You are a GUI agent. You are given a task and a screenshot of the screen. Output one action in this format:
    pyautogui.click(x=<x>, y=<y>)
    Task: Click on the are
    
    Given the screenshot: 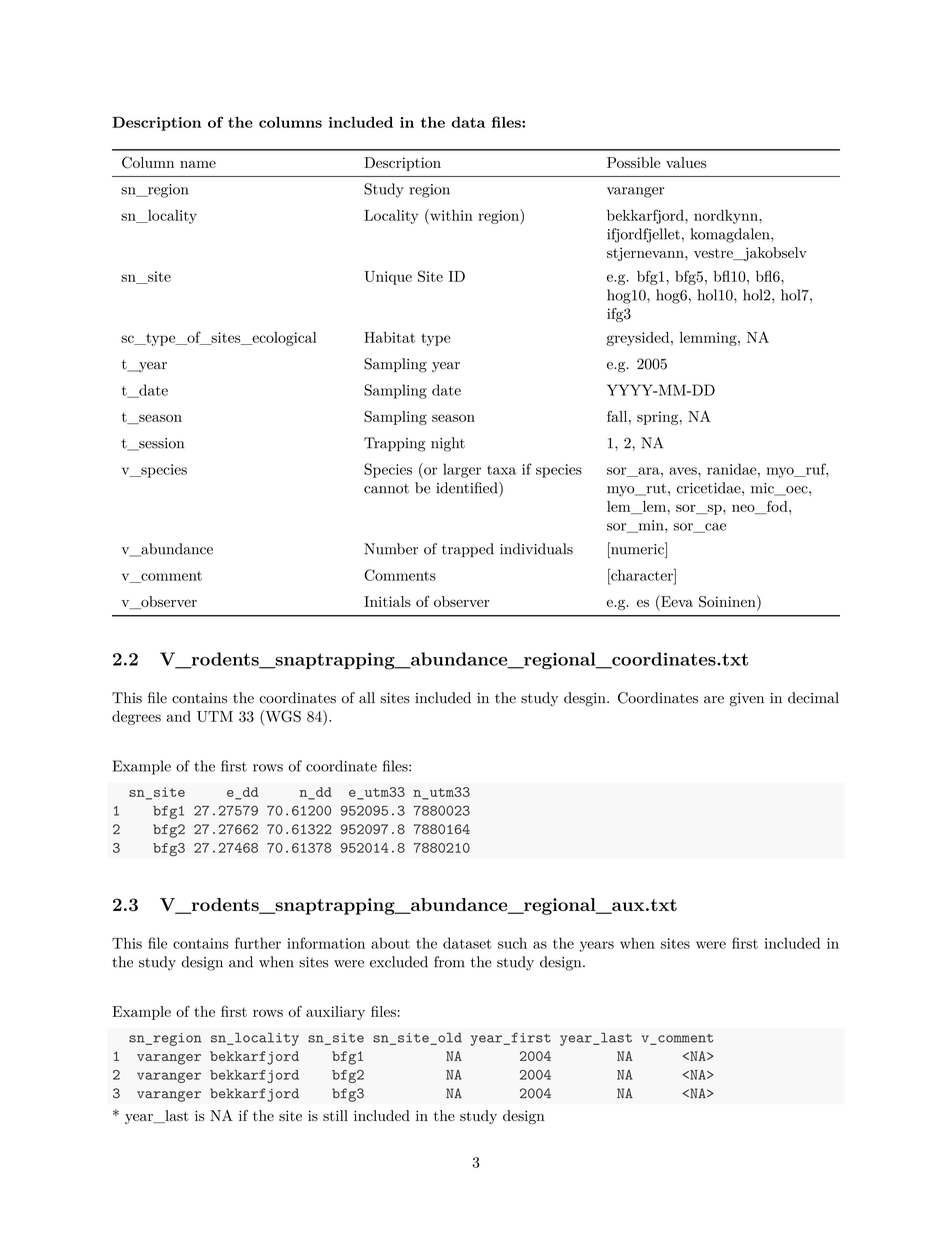 What is the action you would take?
    pyautogui.click(x=714, y=700)
